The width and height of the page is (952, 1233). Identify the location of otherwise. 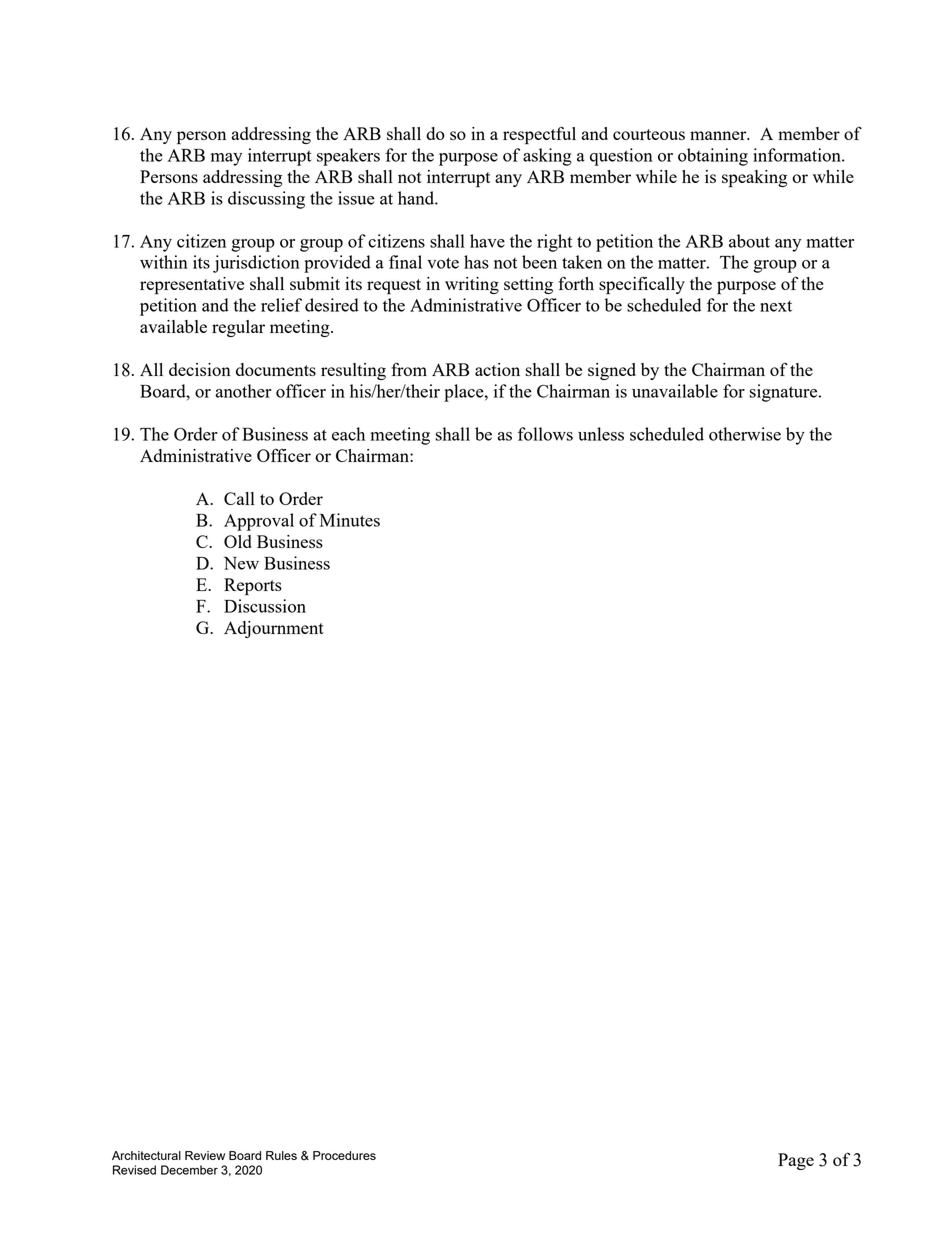
(745, 434).
